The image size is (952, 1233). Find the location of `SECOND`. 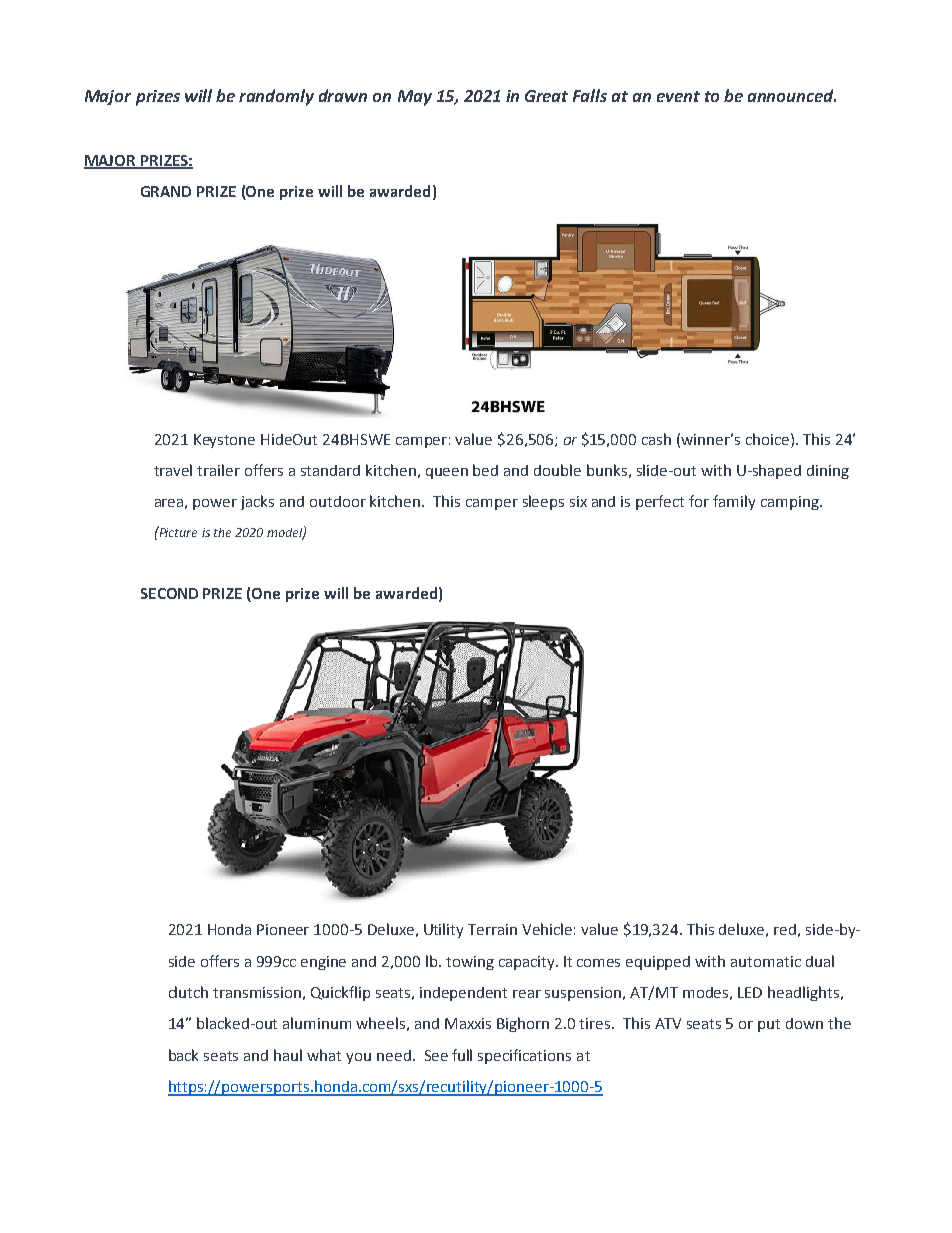

SECOND is located at coordinates (169, 593).
